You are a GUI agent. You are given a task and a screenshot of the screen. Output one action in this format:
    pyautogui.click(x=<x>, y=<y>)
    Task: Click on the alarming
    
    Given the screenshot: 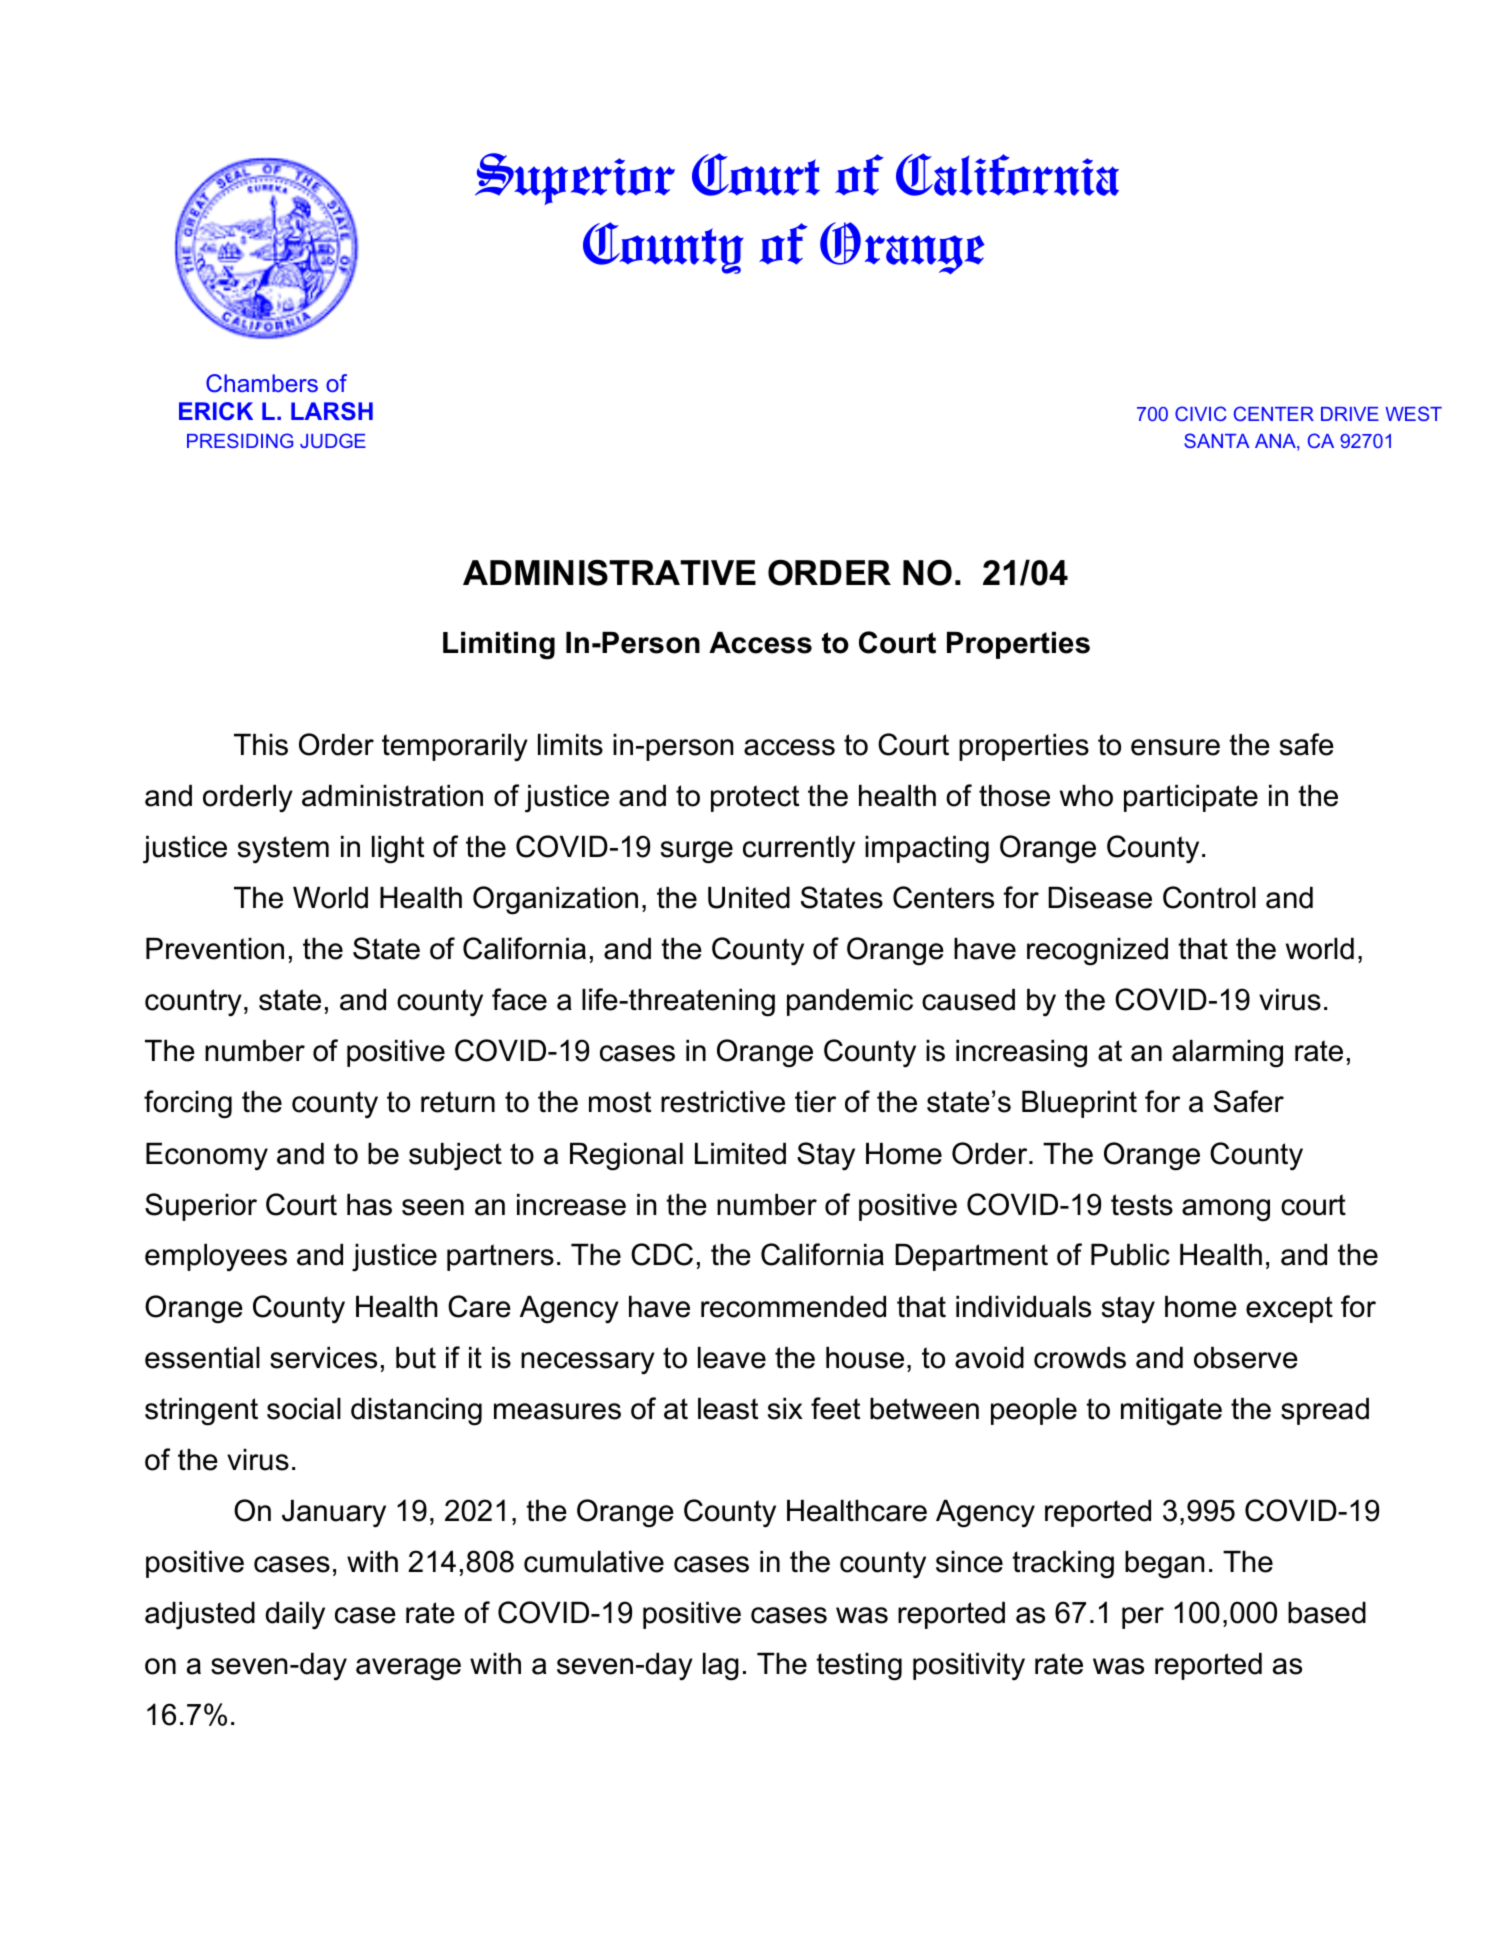 What is the action you would take?
    pyautogui.click(x=1227, y=1054)
